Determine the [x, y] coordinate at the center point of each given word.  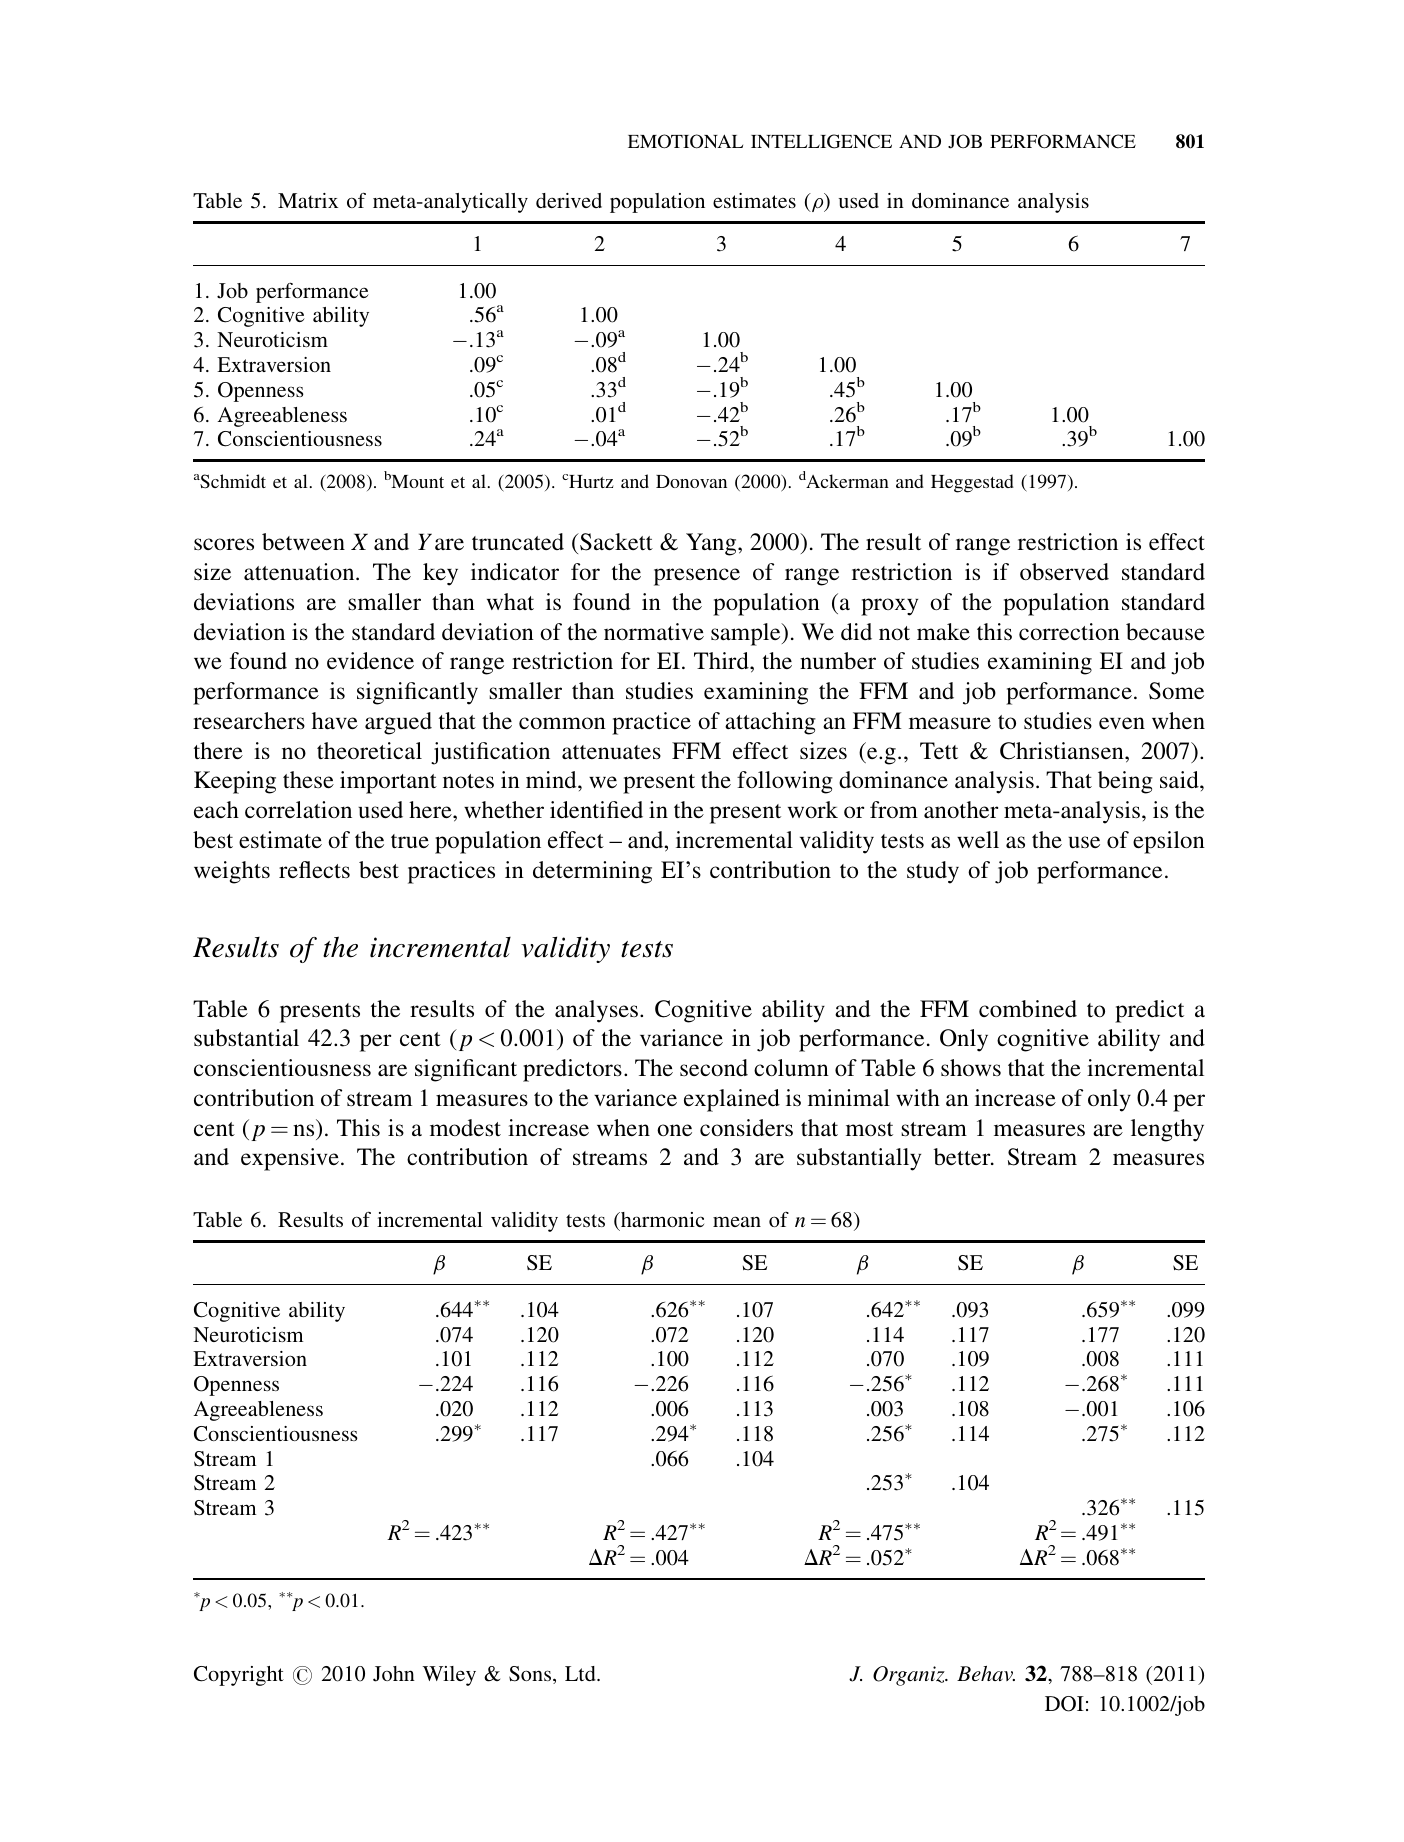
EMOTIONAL [685, 141]
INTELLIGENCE [821, 141]
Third [722, 660]
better [963, 1156]
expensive [290, 1159]
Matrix [308, 200]
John [394, 1674]
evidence [370, 660]
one [674, 1130]
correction [1069, 631]
